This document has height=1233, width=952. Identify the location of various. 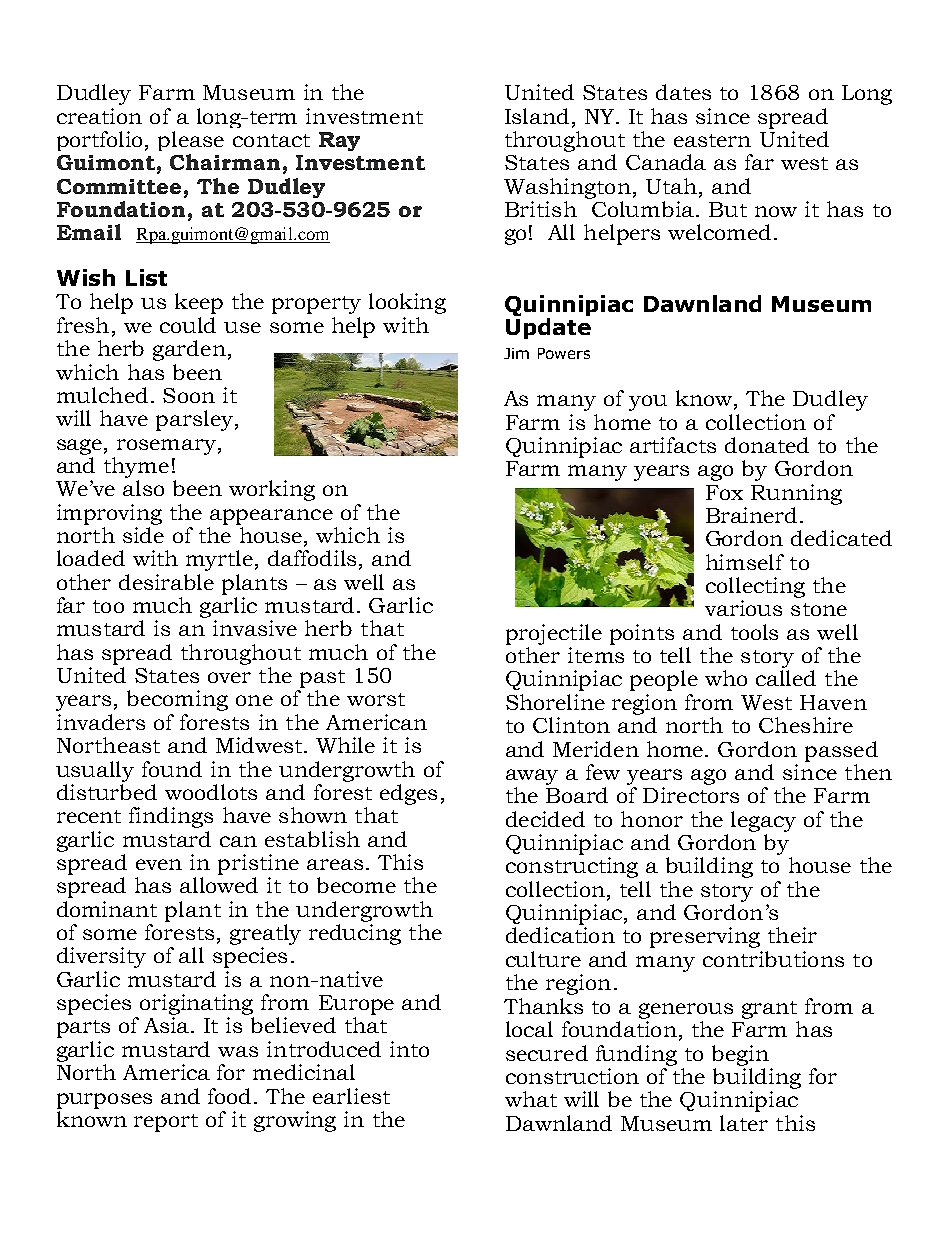
(743, 608).
